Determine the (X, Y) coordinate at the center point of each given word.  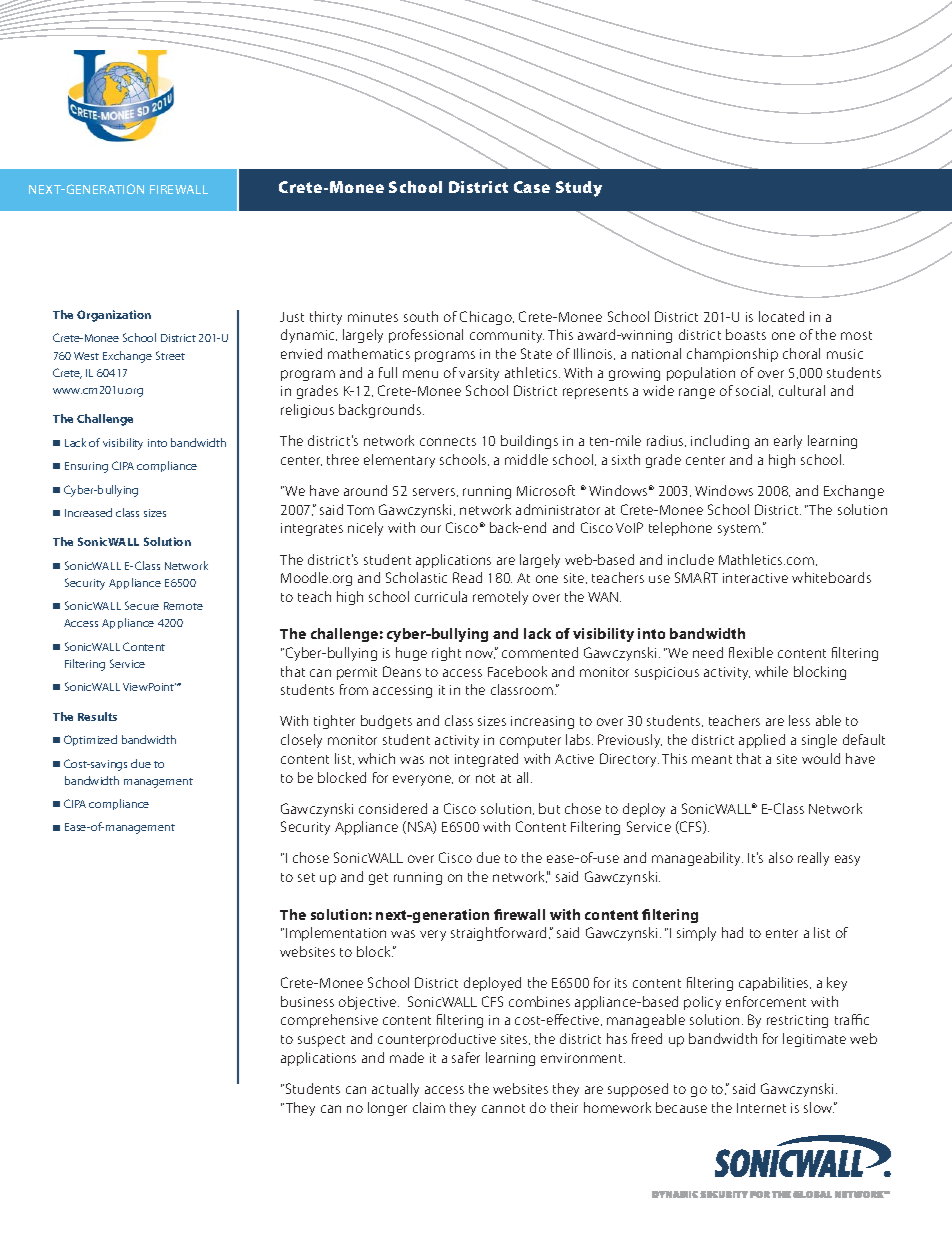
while (771, 671)
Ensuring (86, 467)
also (781, 857)
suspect (321, 1041)
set (306, 877)
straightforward (500, 934)
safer (466, 1057)
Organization (114, 316)
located (781, 316)
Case (532, 187)
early (788, 442)
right (446, 654)
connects (448, 441)
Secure (142, 605)
